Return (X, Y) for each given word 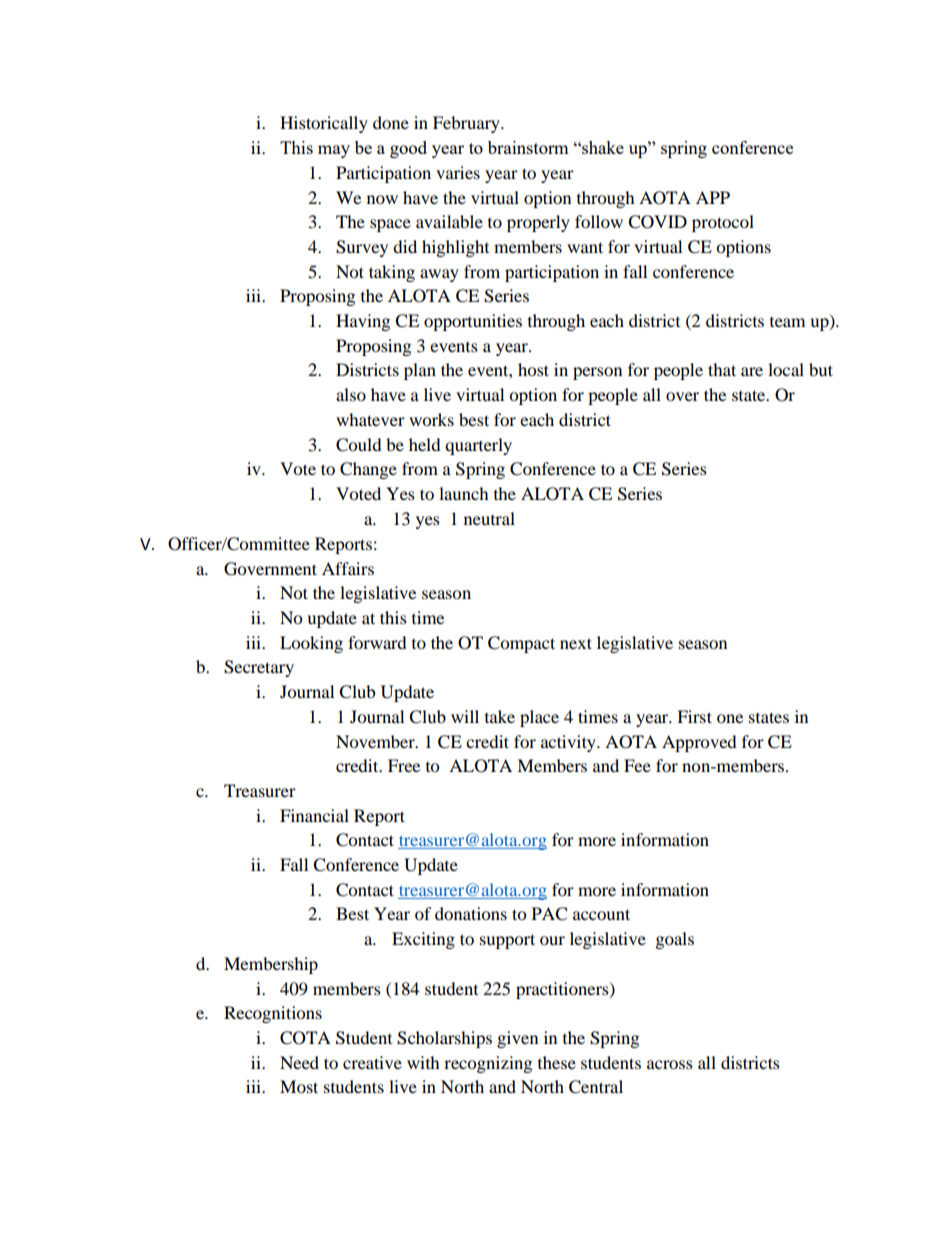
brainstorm (528, 147)
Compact (521, 644)
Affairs (348, 568)
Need (299, 1062)
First (694, 716)
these (557, 1062)
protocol (723, 223)
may (334, 151)
